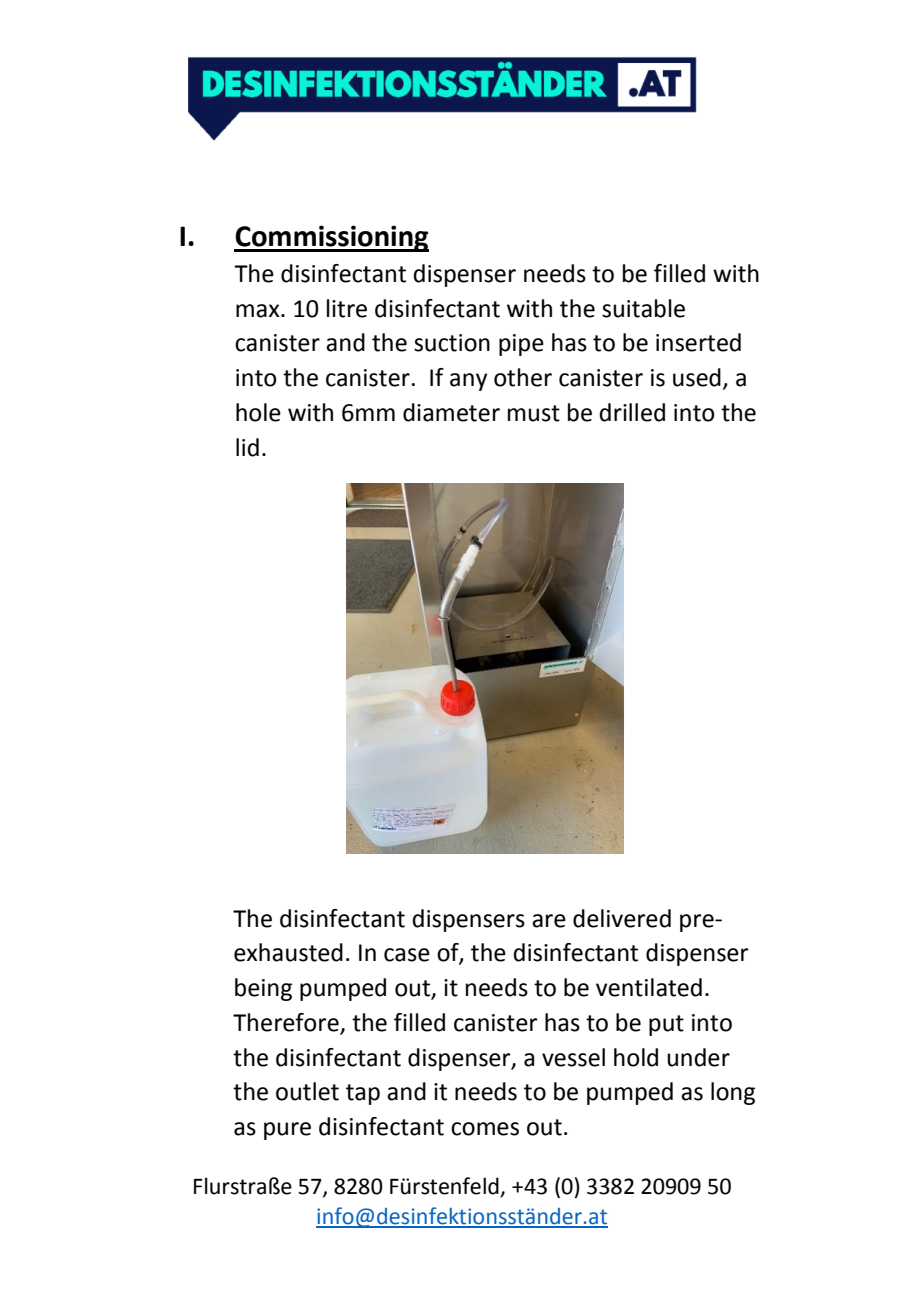 The height and width of the screenshot is (1308, 924). I want to click on diameter, so click(451, 412).
